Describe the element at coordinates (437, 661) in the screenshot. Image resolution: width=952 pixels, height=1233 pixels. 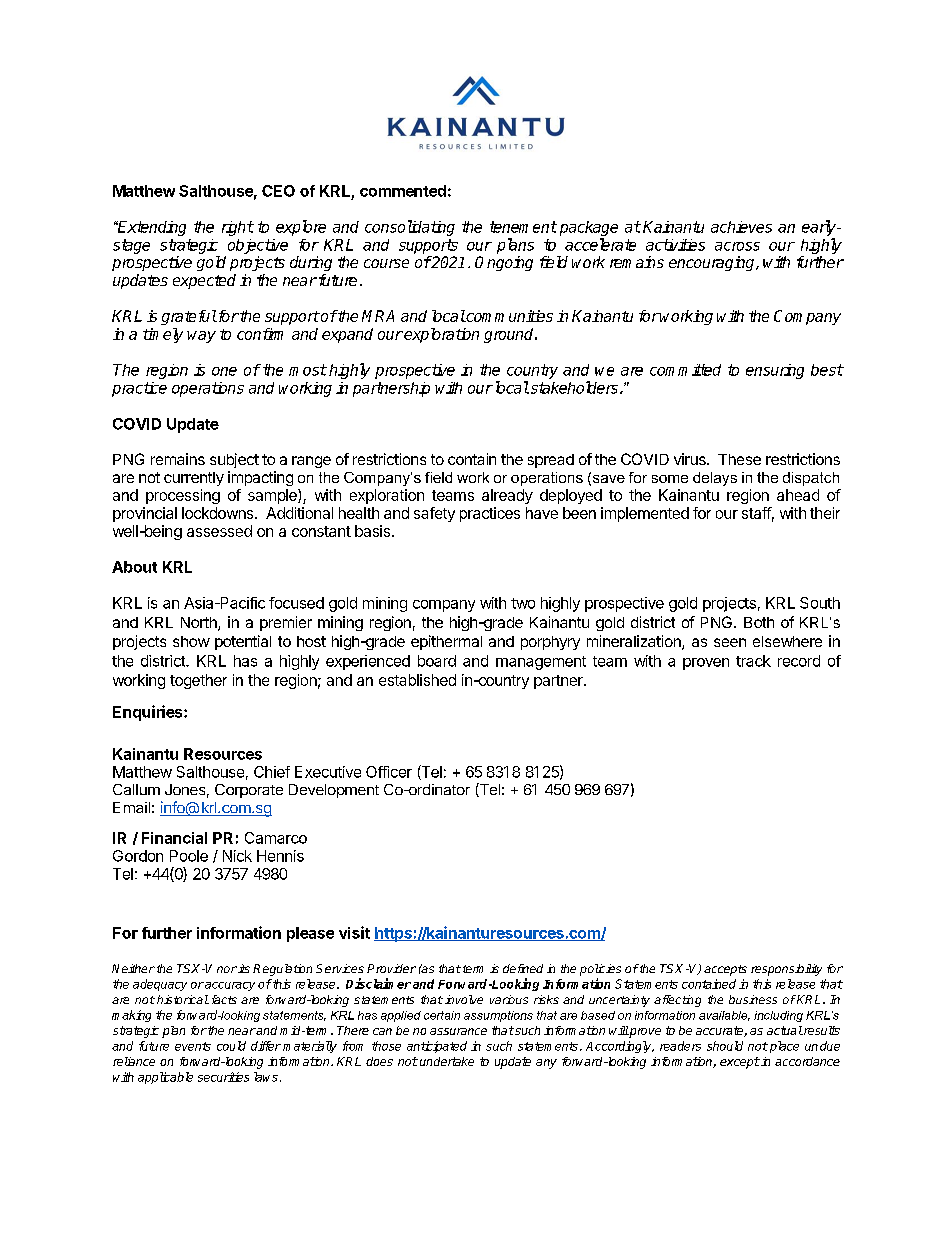
I see `board` at that location.
